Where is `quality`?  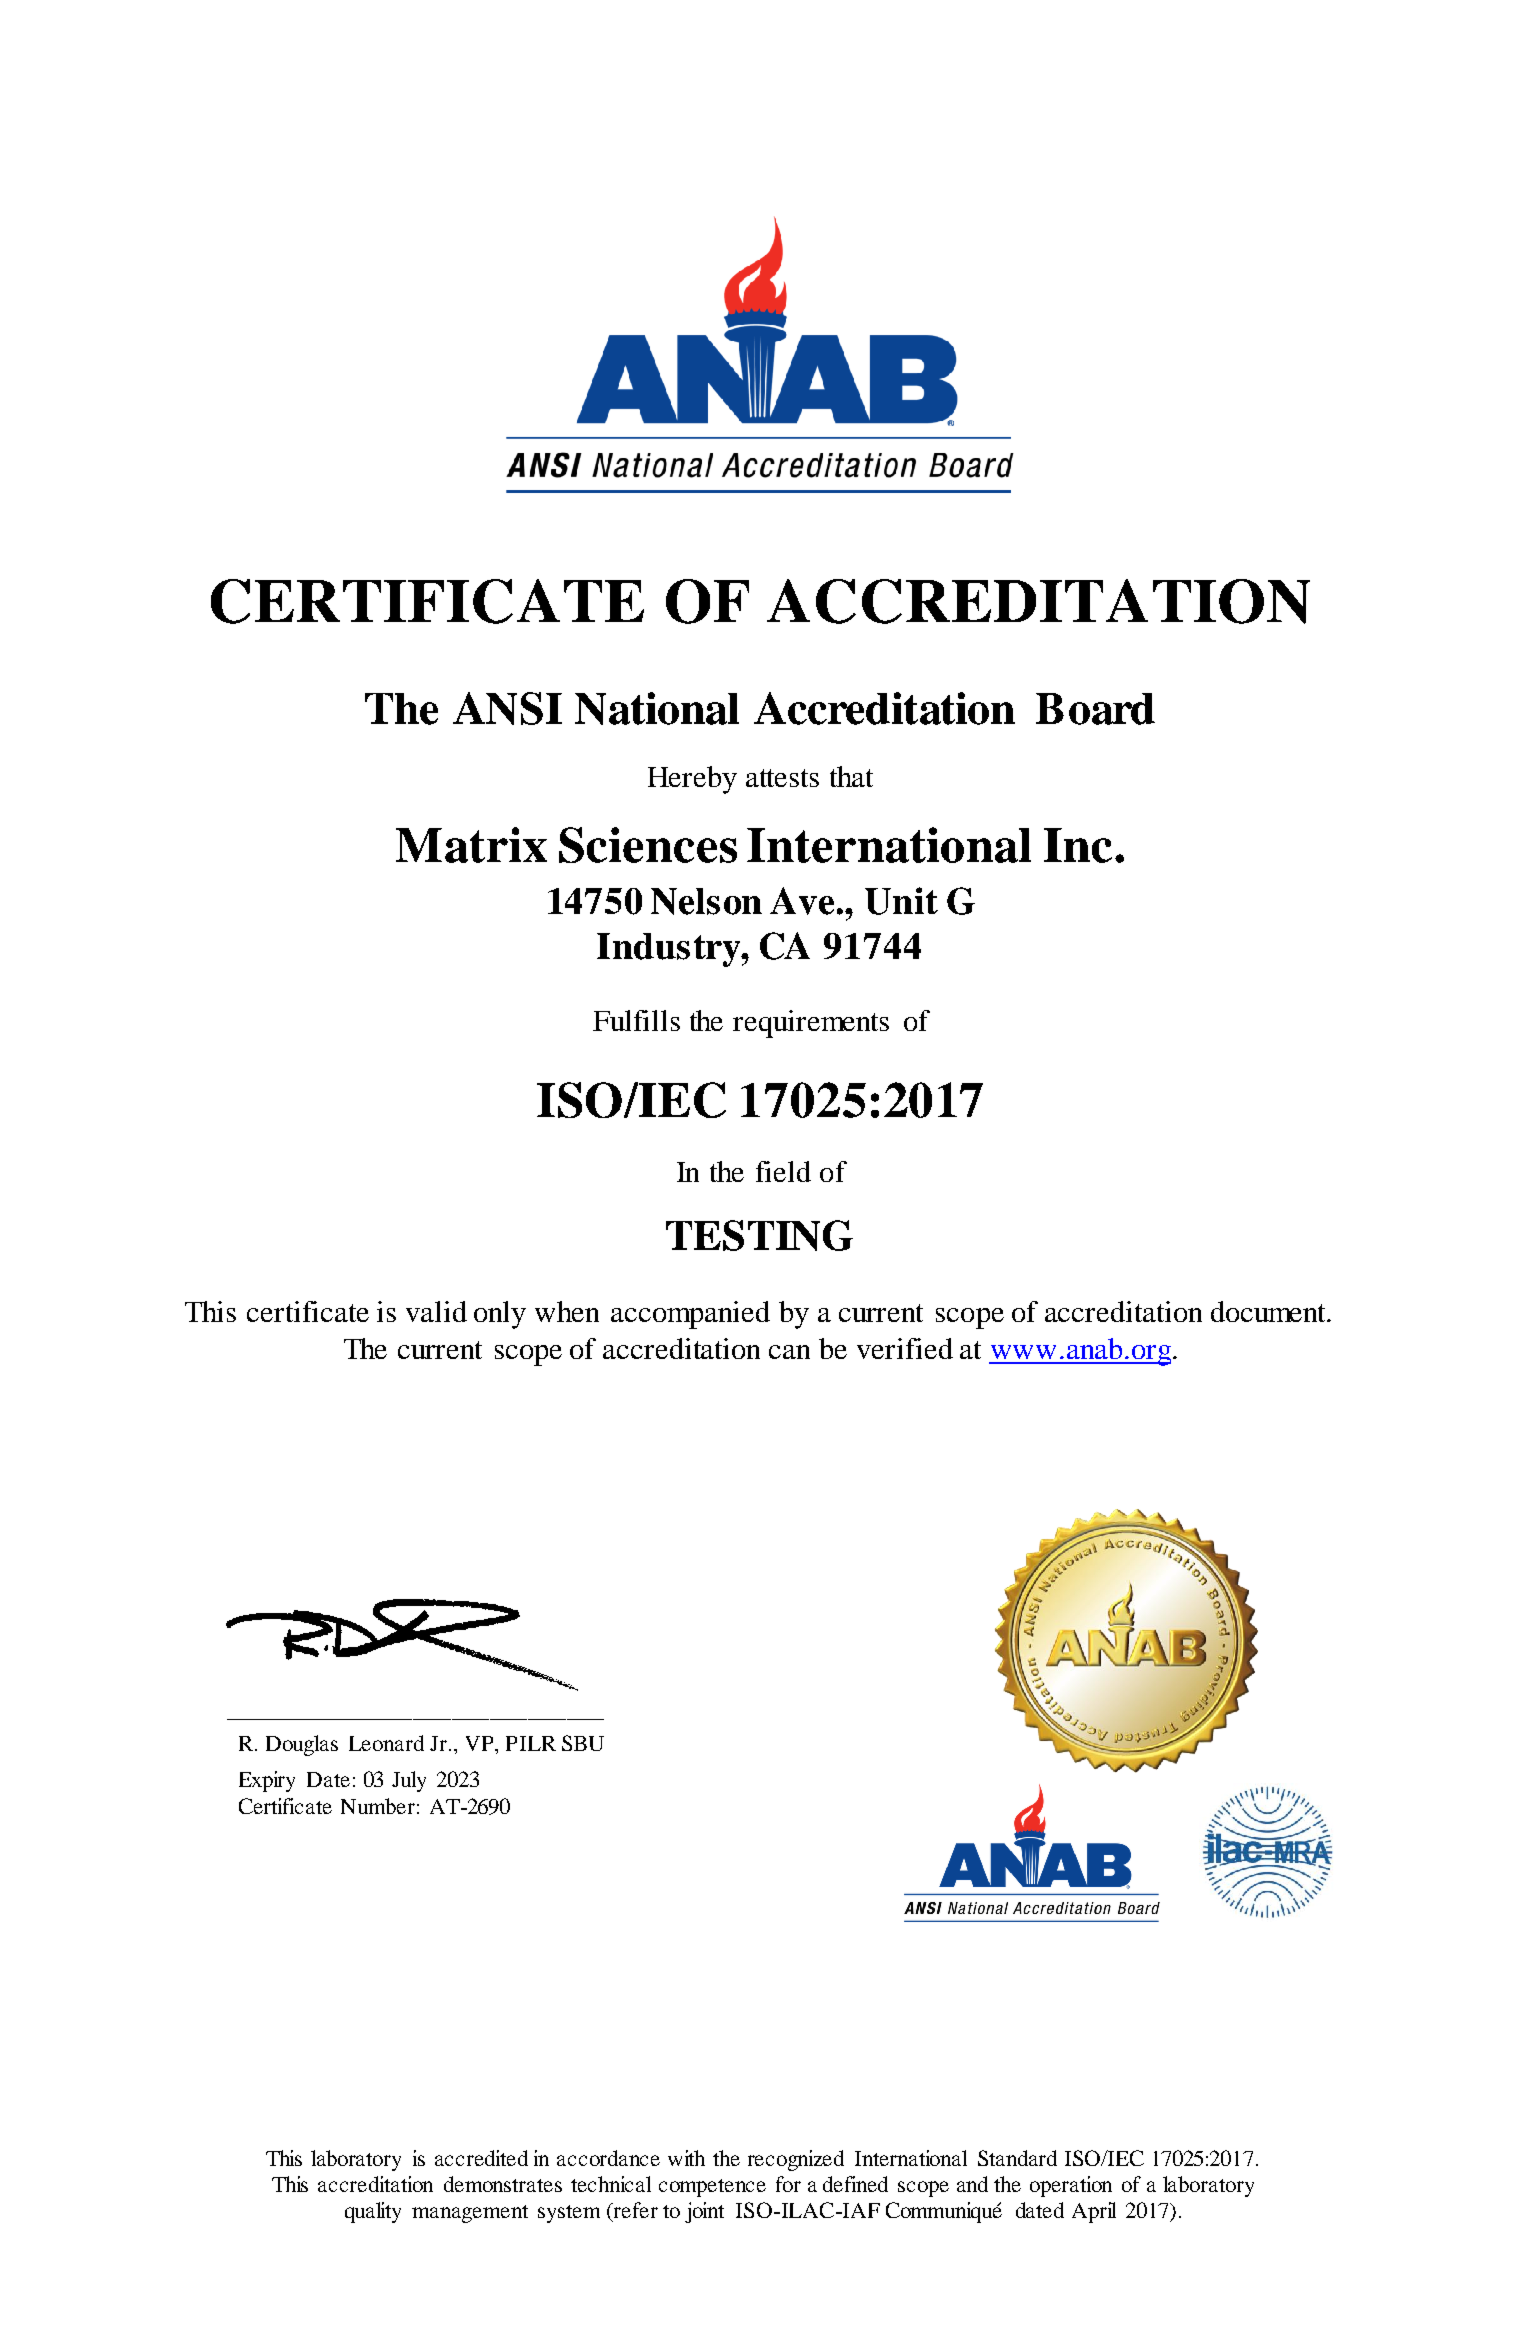 quality is located at coordinates (373, 2212).
